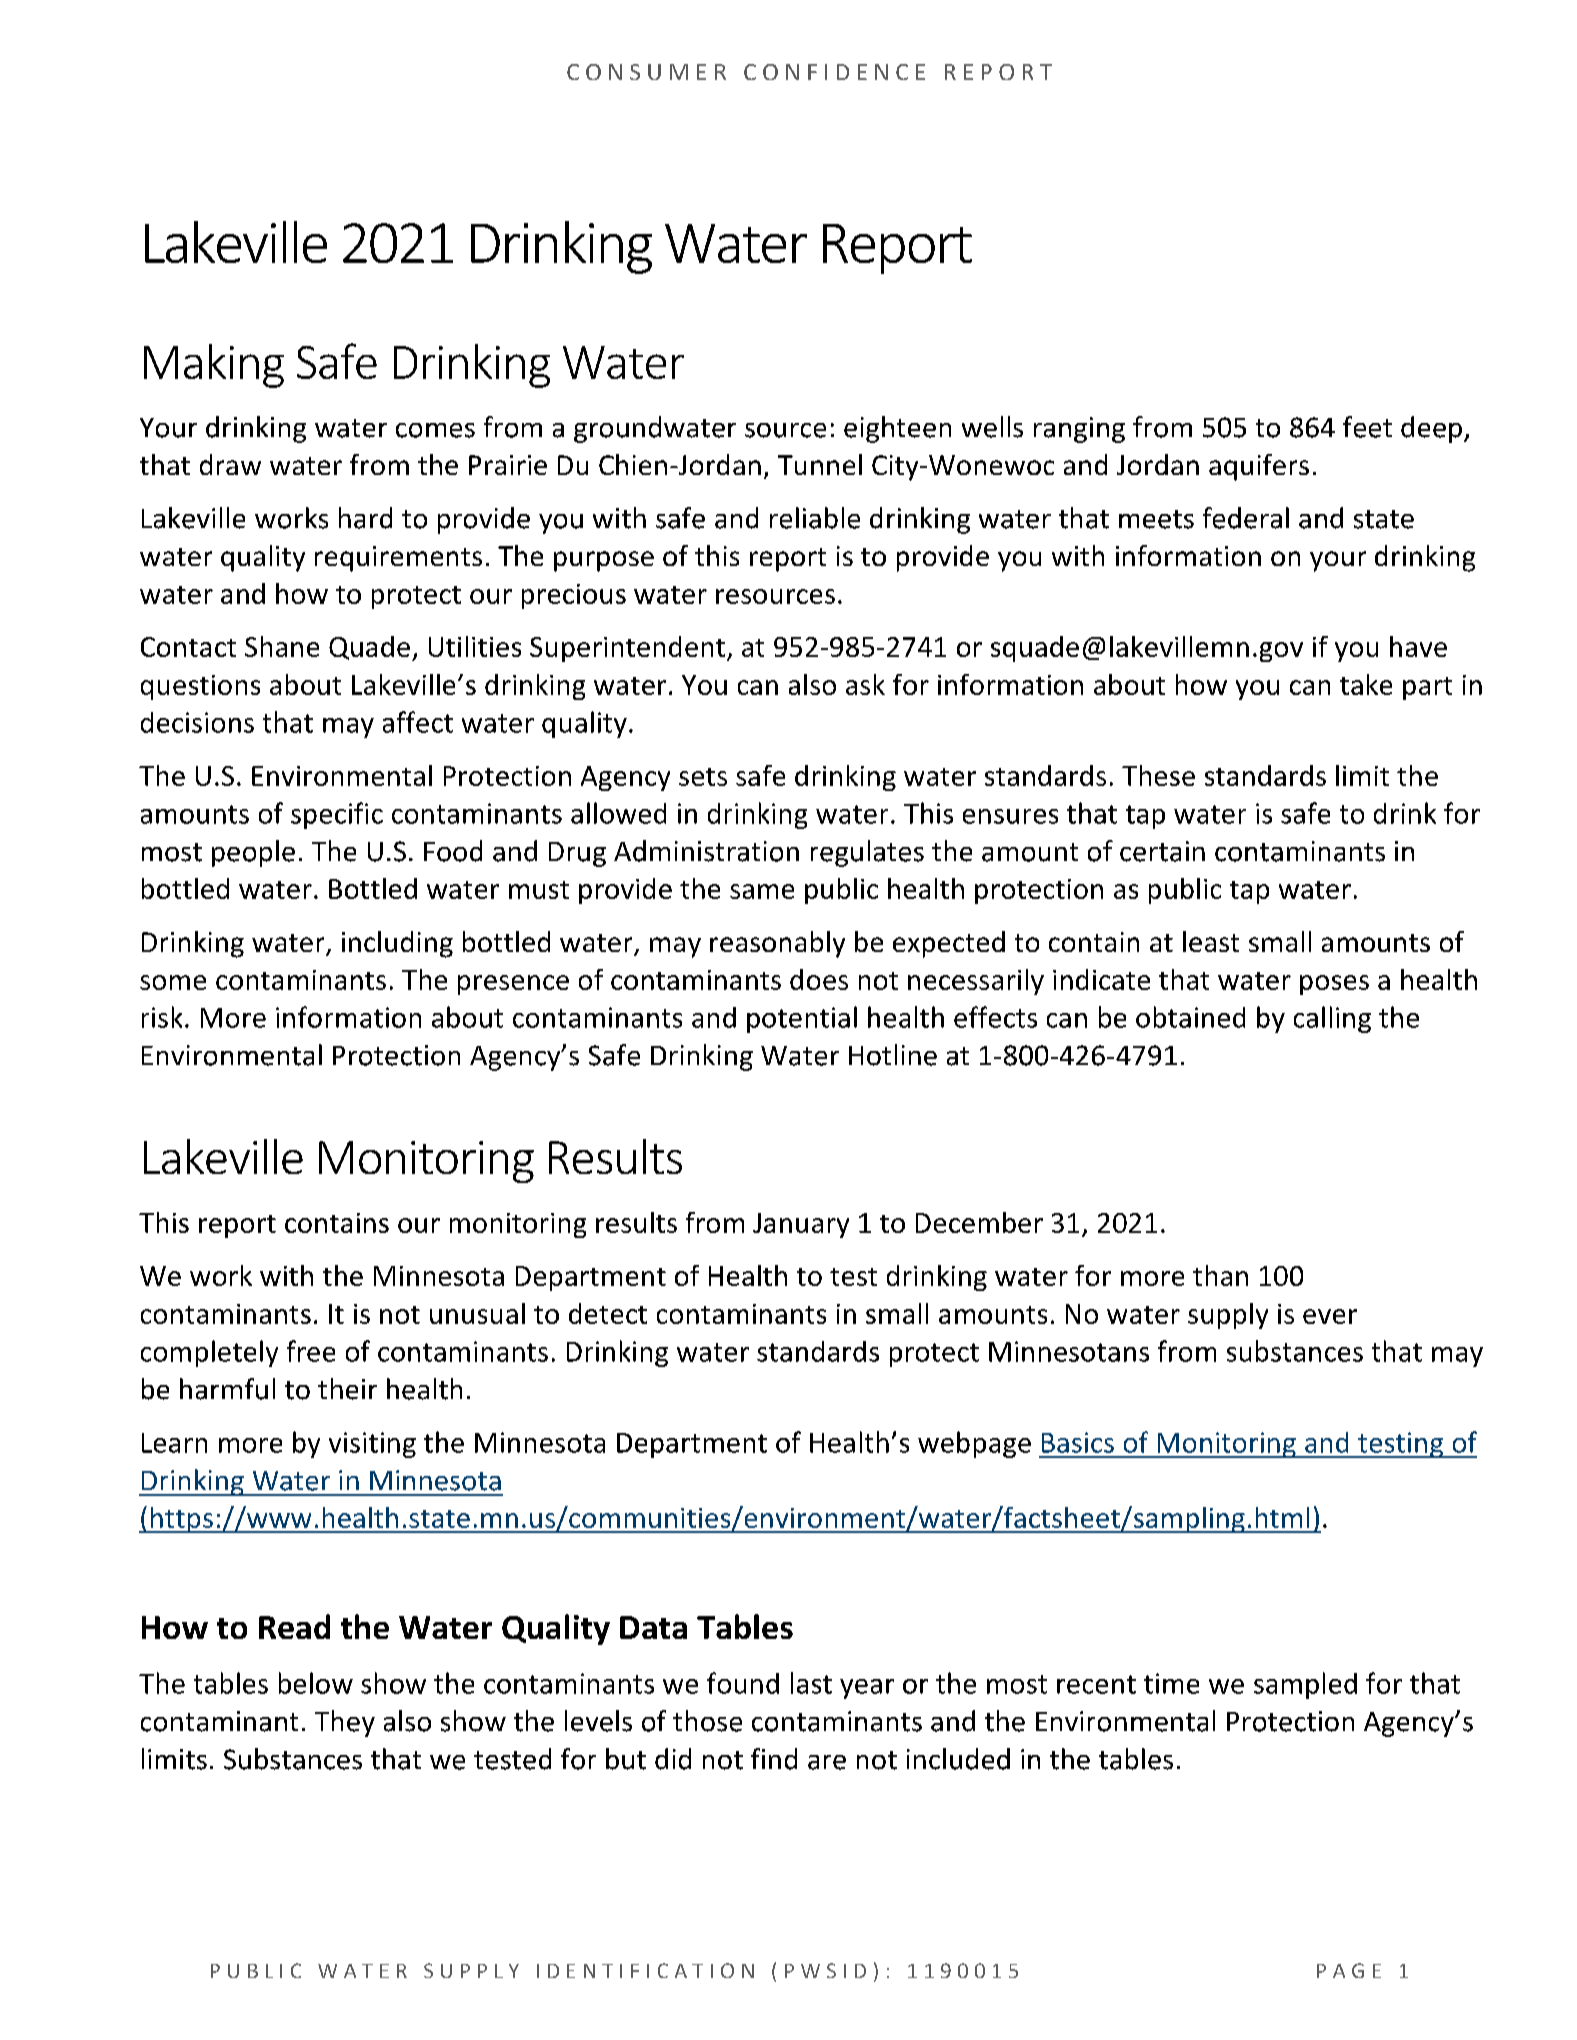 The height and width of the screenshot is (2040, 1577). Describe the element at coordinates (398, 559) in the screenshot. I see `requirements` at that location.
